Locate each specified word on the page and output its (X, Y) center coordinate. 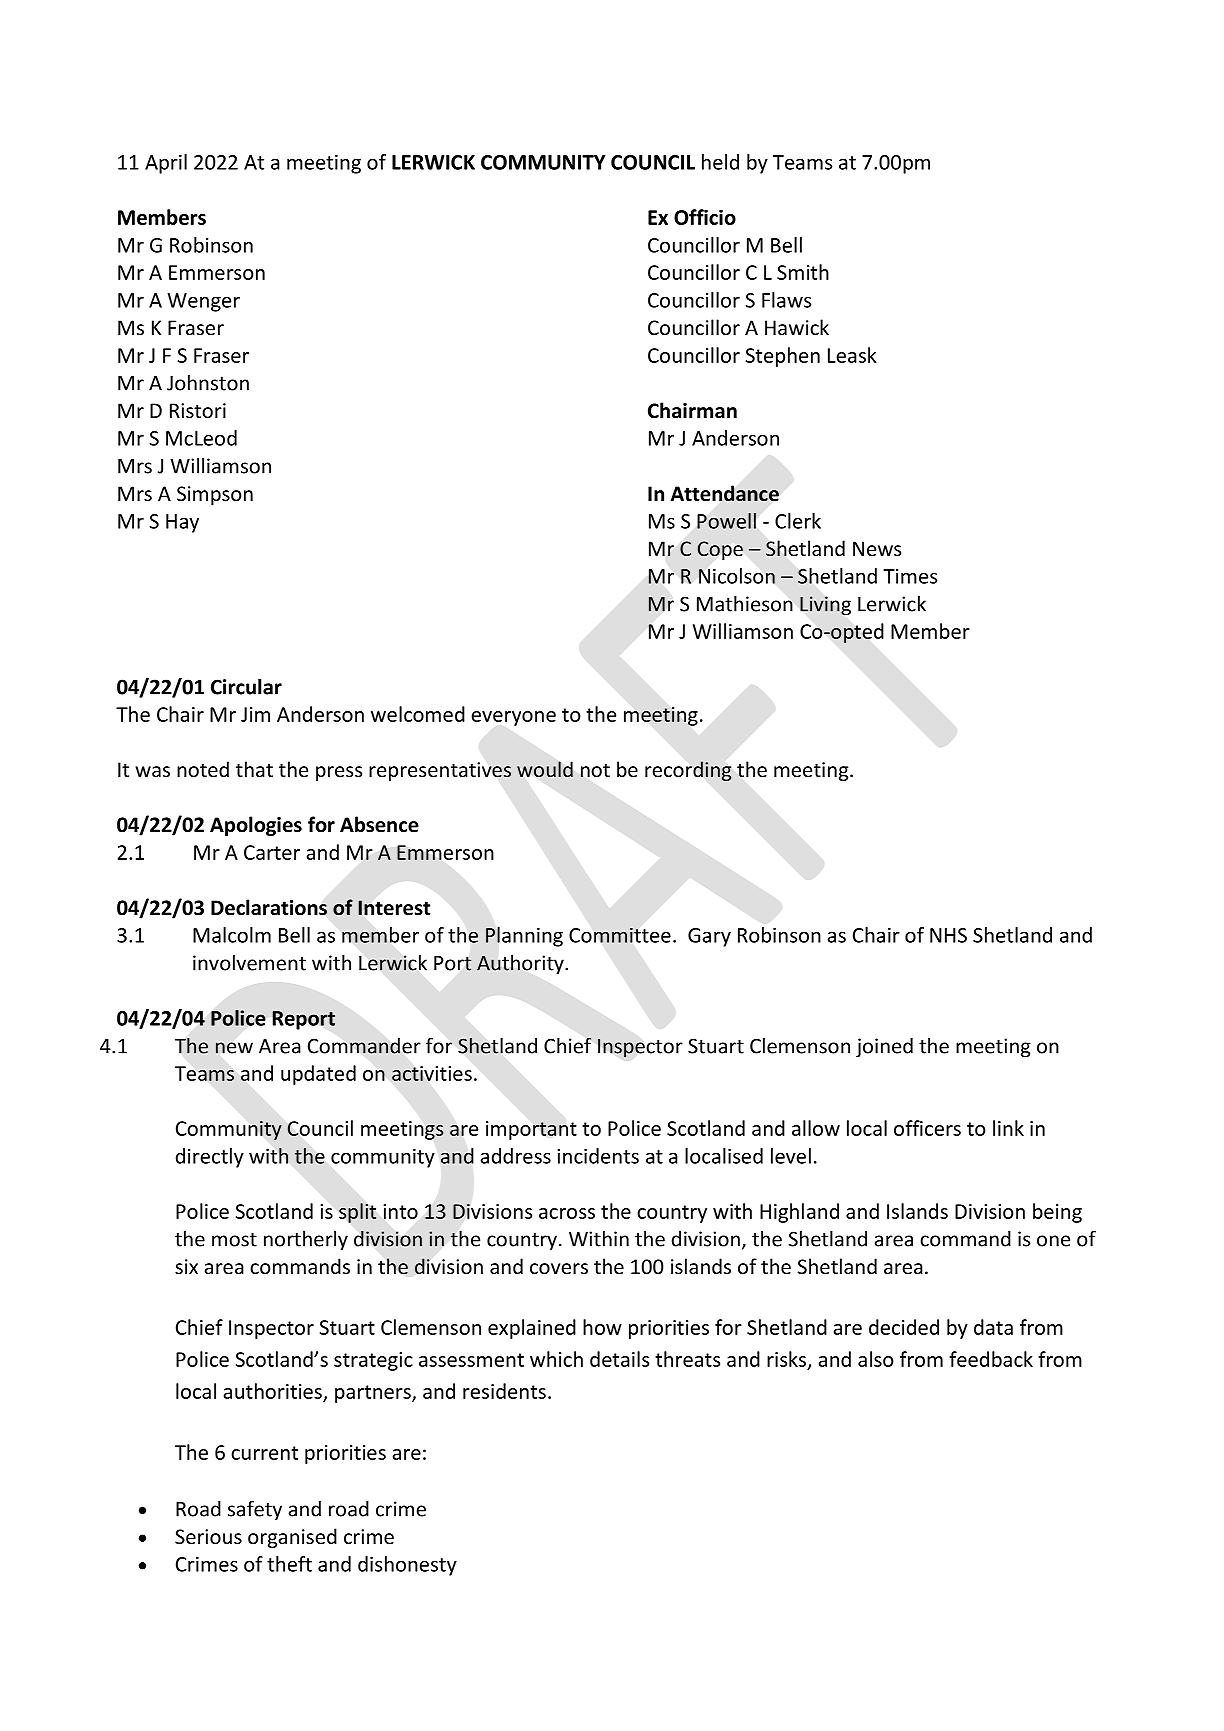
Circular (246, 687)
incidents (598, 1156)
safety (255, 1510)
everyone (513, 718)
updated (318, 1075)
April (166, 164)
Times (910, 576)
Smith (803, 272)
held (720, 162)
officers (927, 1128)
